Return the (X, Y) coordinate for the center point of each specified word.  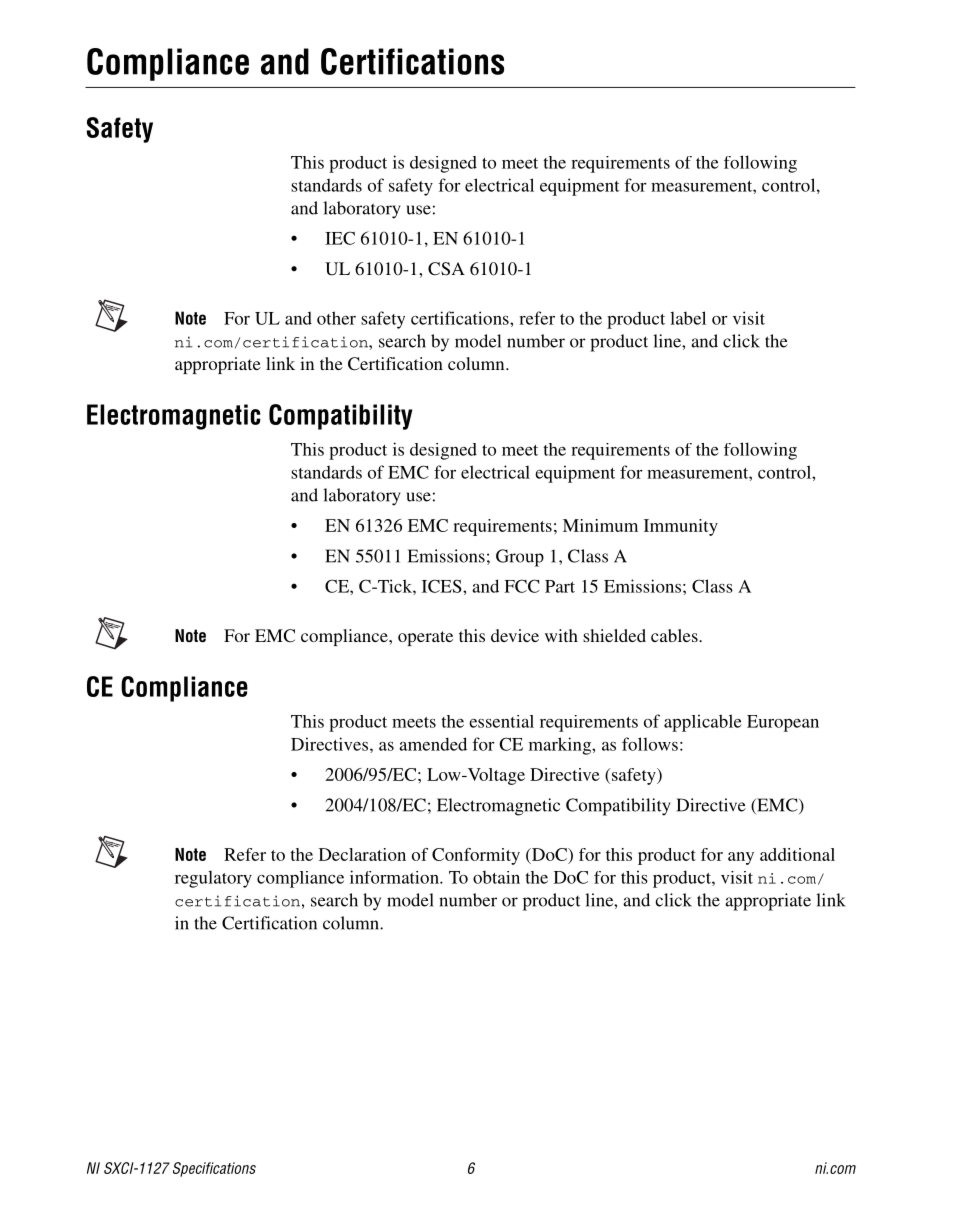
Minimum (600, 525)
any (741, 858)
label (688, 318)
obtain (496, 877)
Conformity (476, 856)
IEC (340, 238)
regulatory (213, 879)
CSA (446, 269)
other (336, 318)
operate (425, 638)
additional (797, 854)
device (515, 635)
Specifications (214, 1169)
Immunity (681, 527)
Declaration (362, 854)
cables (675, 635)
